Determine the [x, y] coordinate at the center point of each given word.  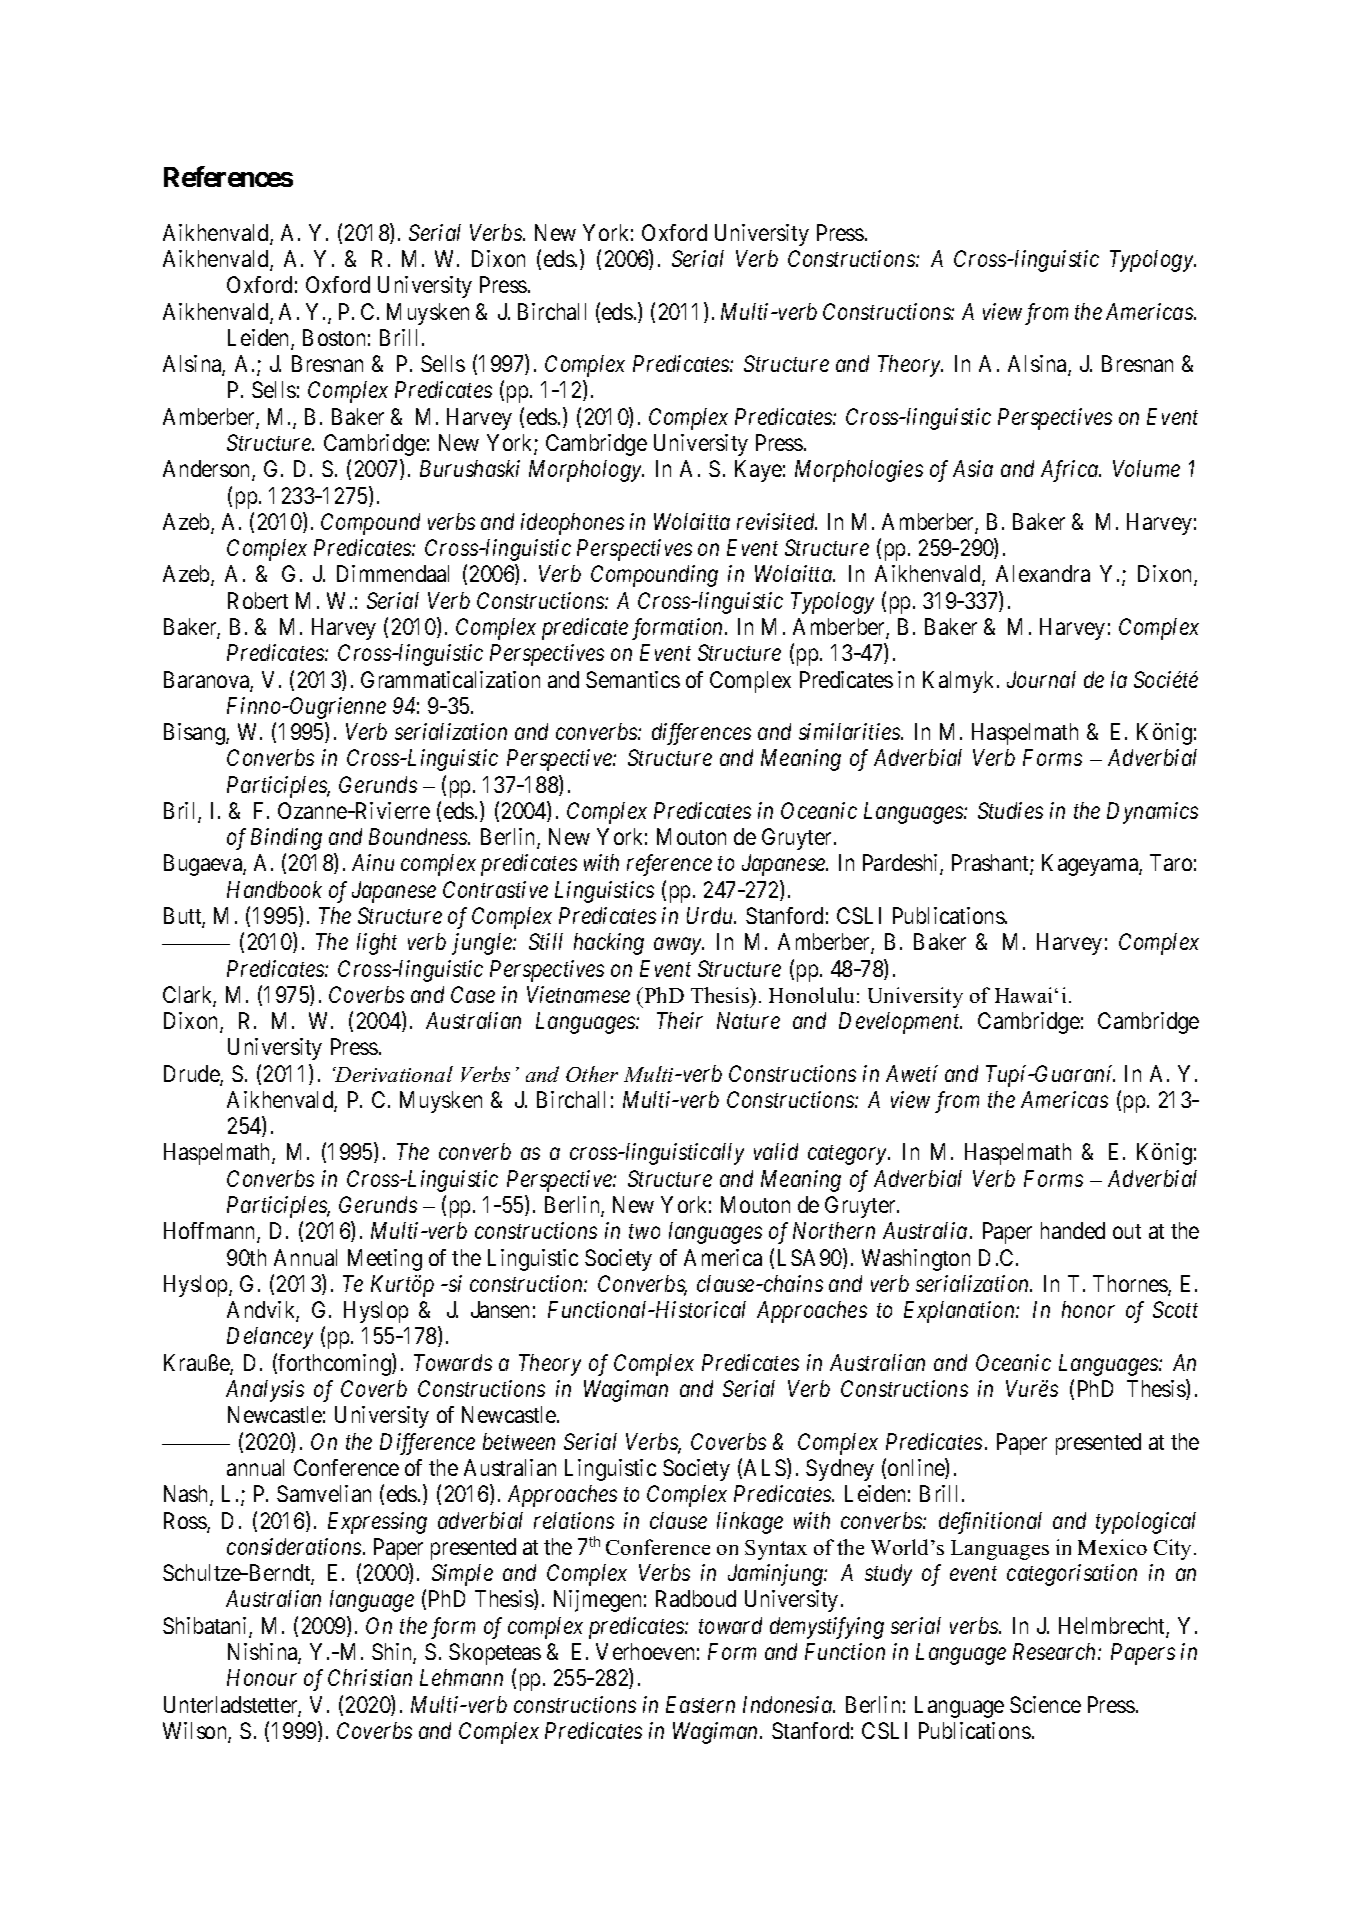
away [679, 946]
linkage [750, 1523]
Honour [262, 1677]
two [644, 1232]
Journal [1041, 679]
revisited [777, 521]
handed [1073, 1230]
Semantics [633, 679]
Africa [1071, 471]
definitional [990, 1523]
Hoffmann [211, 1232]
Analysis [265, 1391]
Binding [286, 839]
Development [900, 1023]
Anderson [208, 470]
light [377, 944]
